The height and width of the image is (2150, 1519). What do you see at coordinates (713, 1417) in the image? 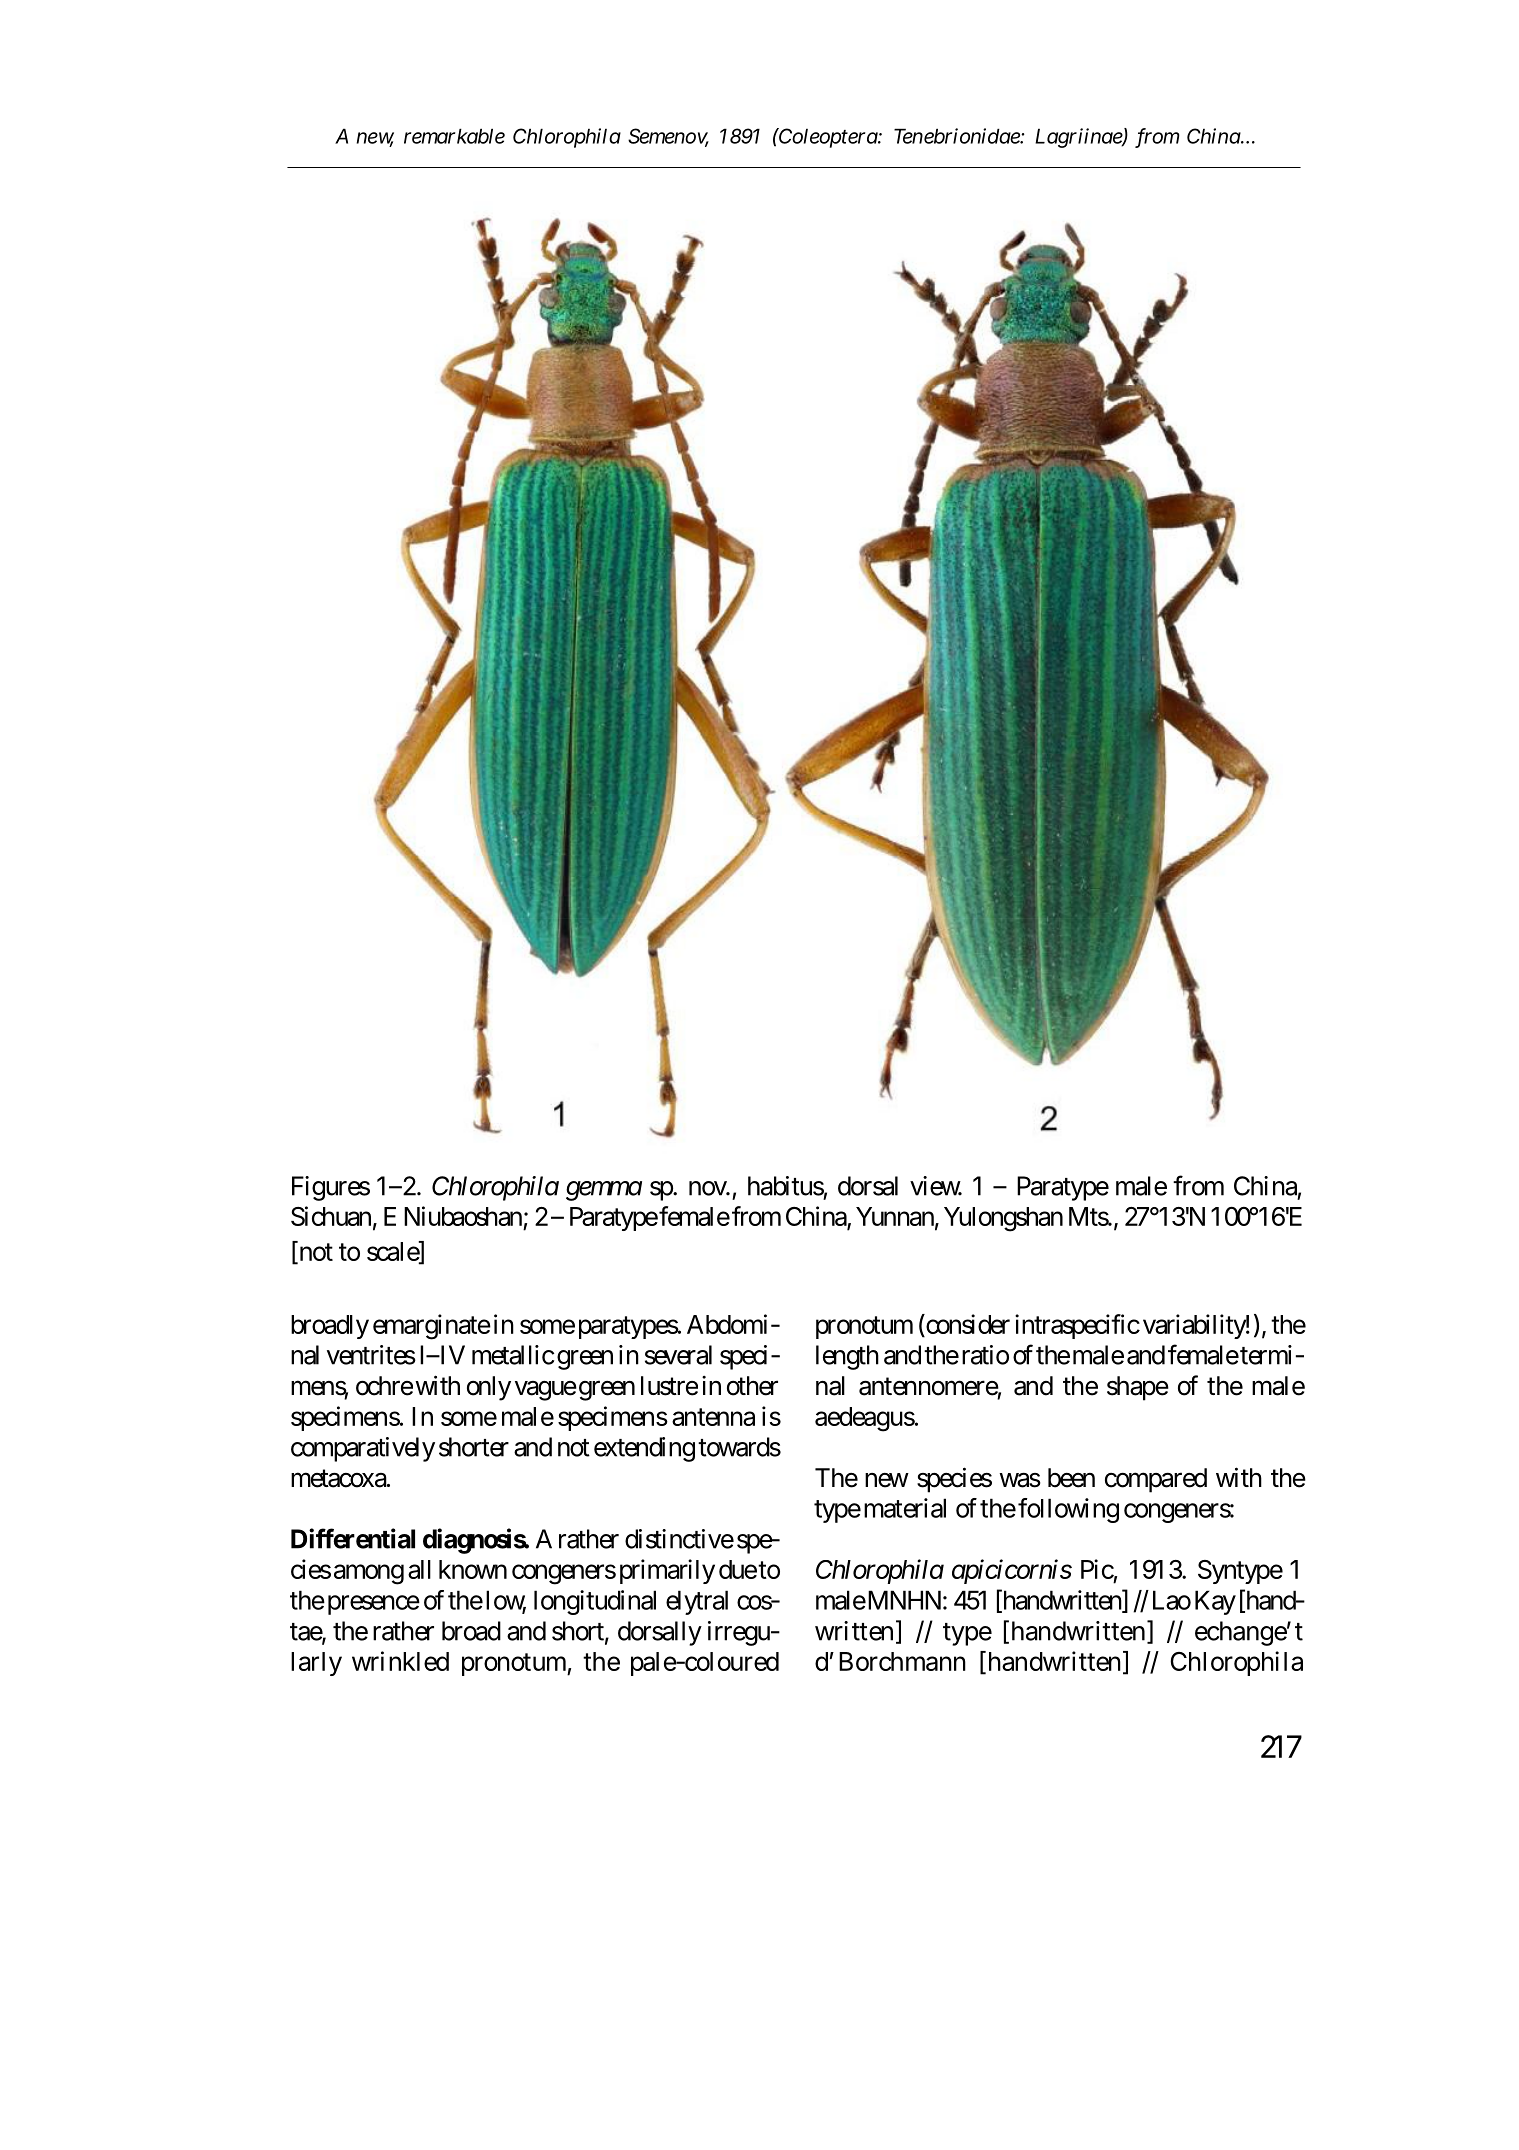
I see `antenna` at bounding box center [713, 1417].
